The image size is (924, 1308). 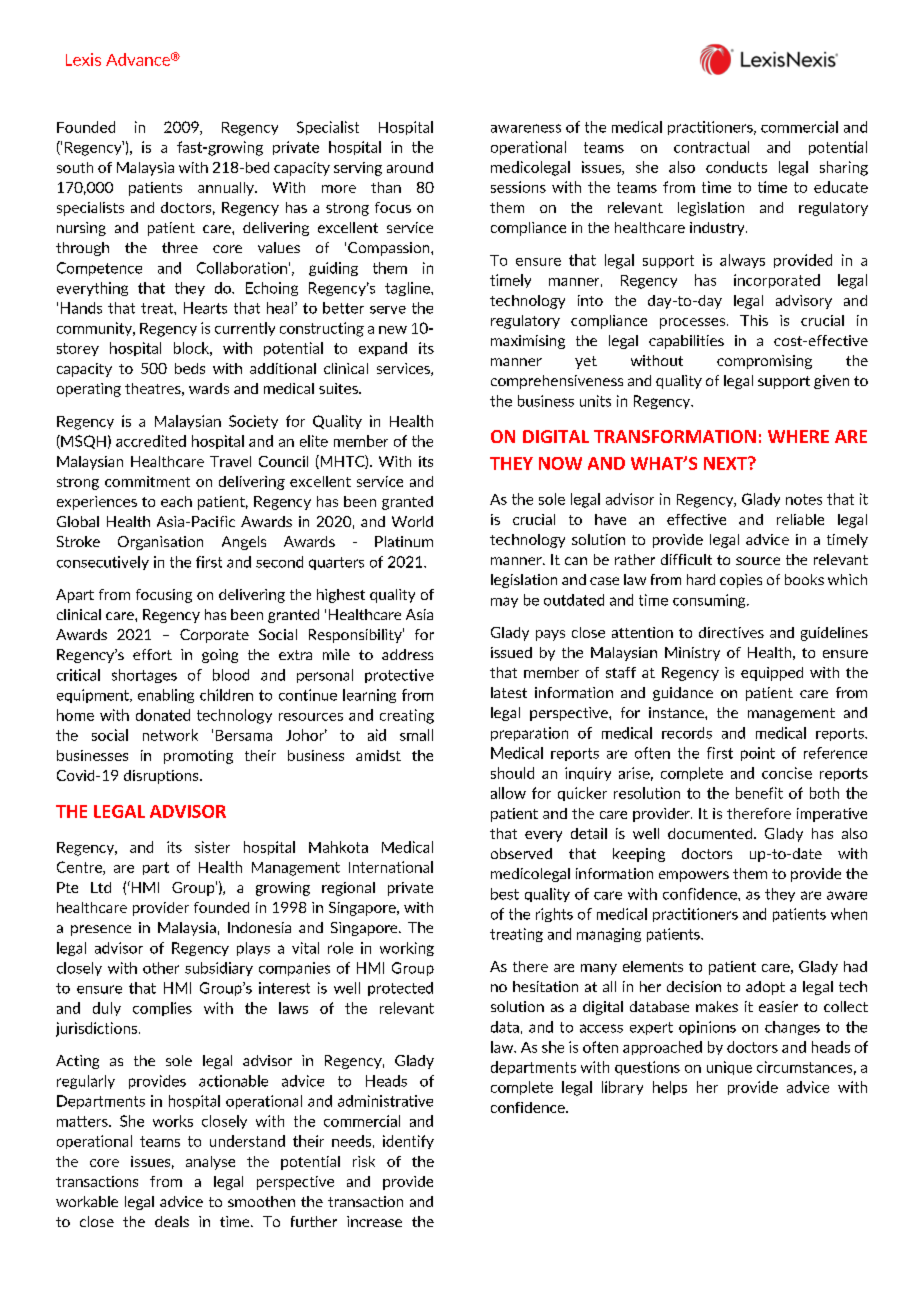 I want to click on around, so click(x=410, y=167).
